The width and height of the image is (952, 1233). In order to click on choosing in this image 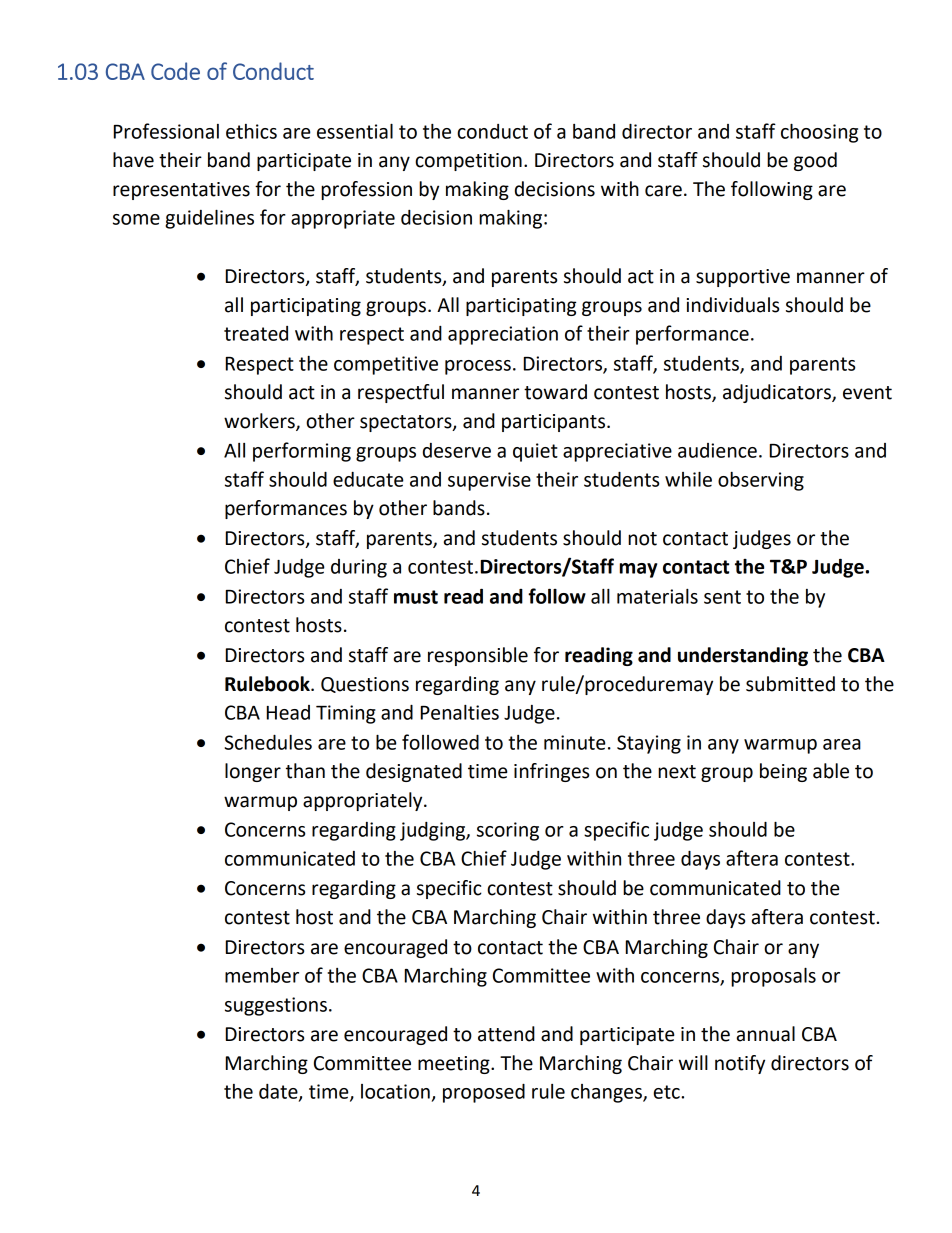, I will do `click(819, 133)`.
